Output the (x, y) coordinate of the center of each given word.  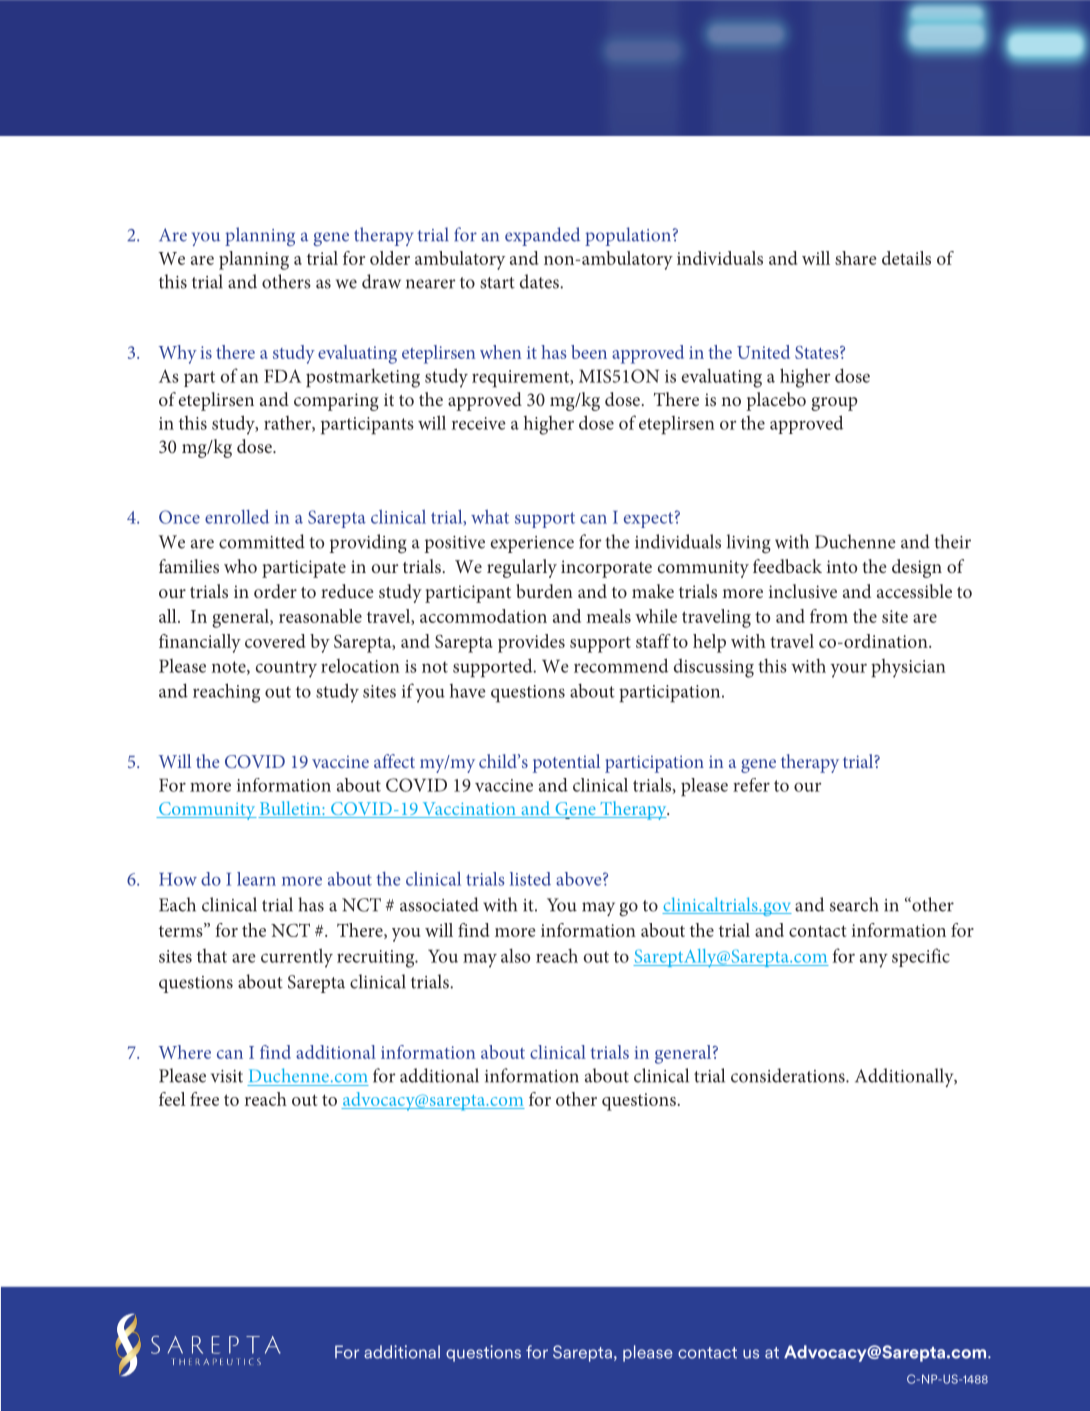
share (856, 258)
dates (540, 281)
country (286, 669)
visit (227, 1076)
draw (381, 281)
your (848, 670)
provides (531, 643)
